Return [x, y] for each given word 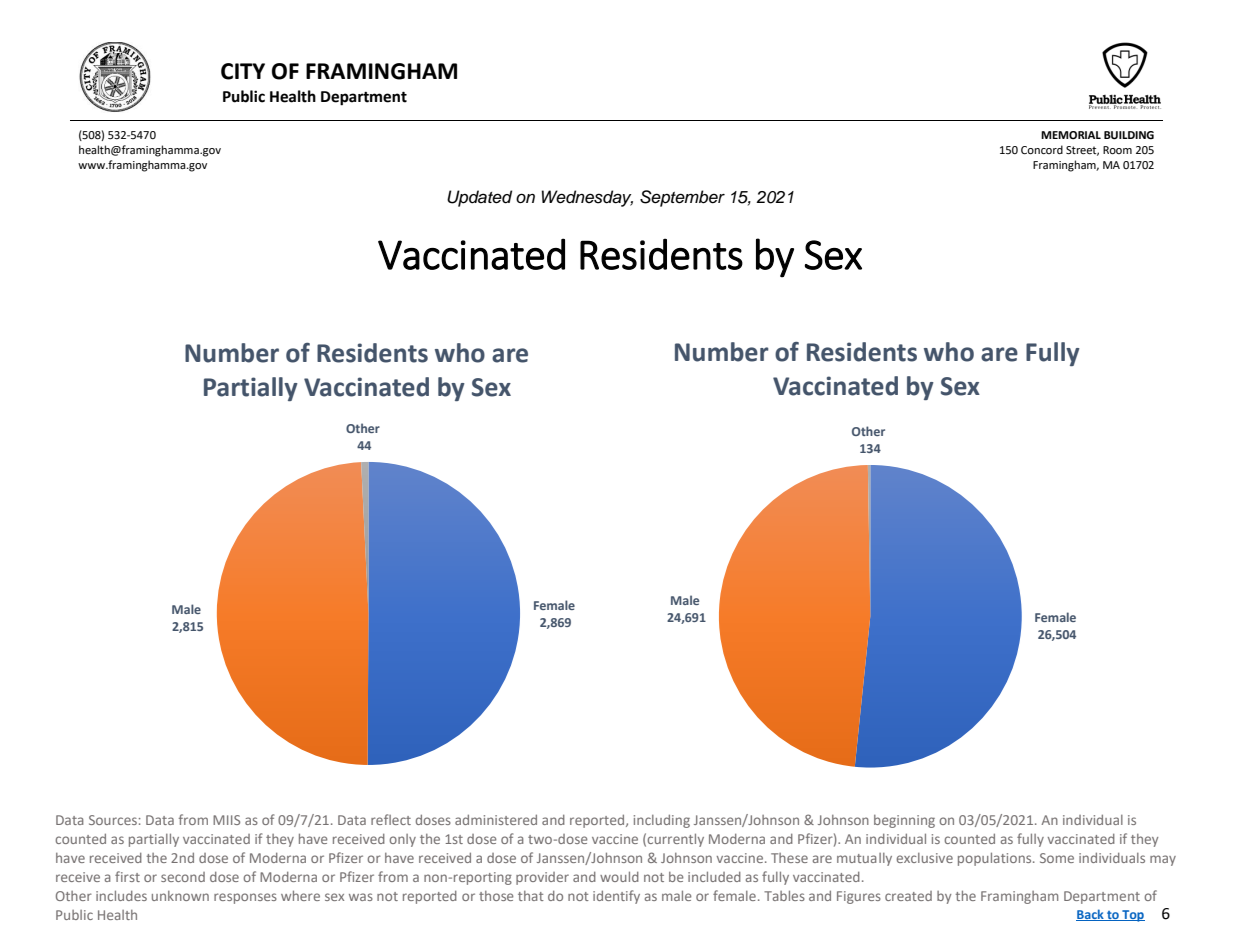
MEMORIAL [1071, 135]
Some [1057, 858]
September [682, 198]
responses [245, 898]
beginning [904, 821]
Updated [479, 198]
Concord [1042, 150]
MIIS [226, 820]
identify [616, 897]
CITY [243, 71]
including [662, 821]
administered [496, 819]
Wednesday [587, 198]
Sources [113, 820]
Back [1091, 915]
